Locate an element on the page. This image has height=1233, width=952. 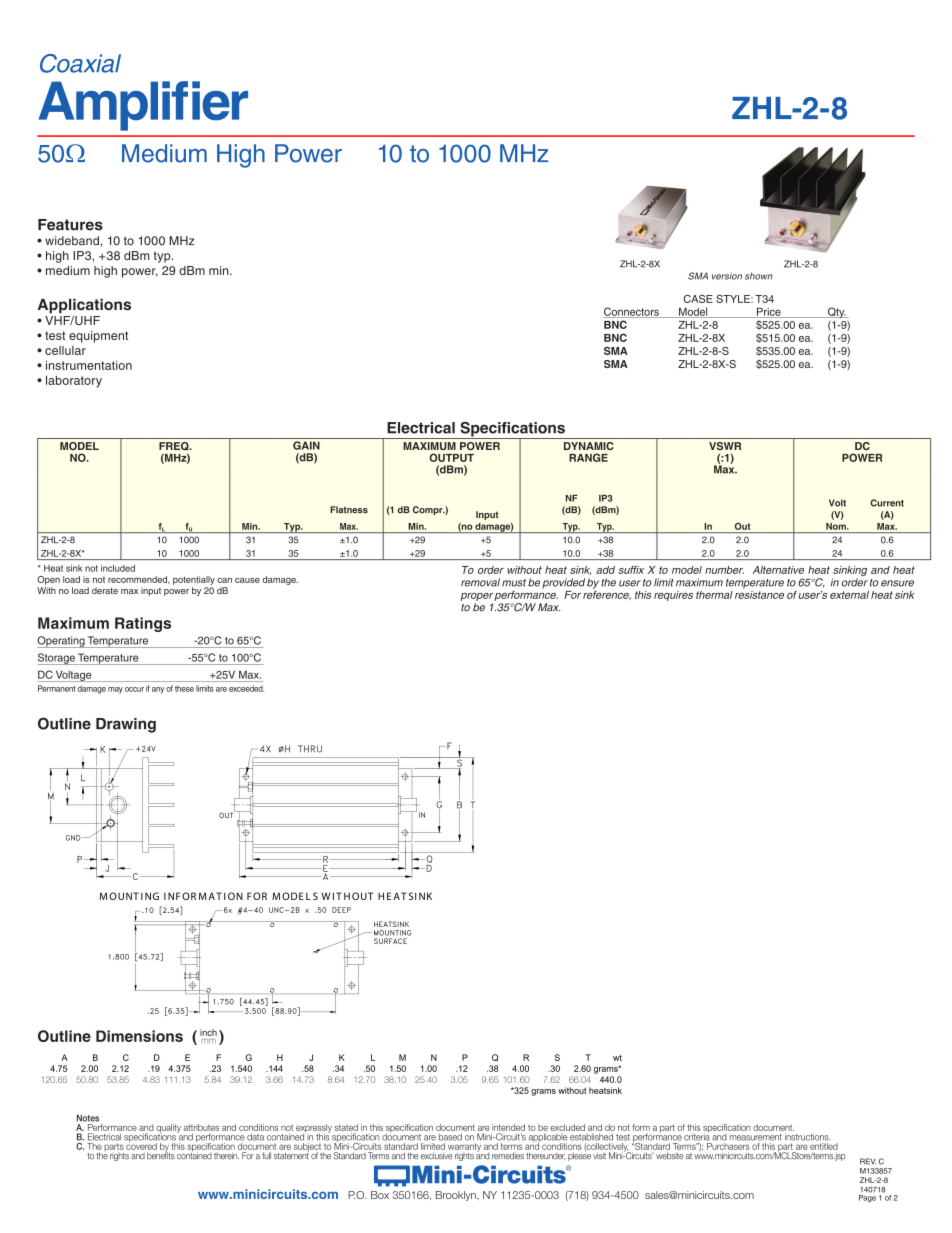
entitled is located at coordinates (823, 1145).
